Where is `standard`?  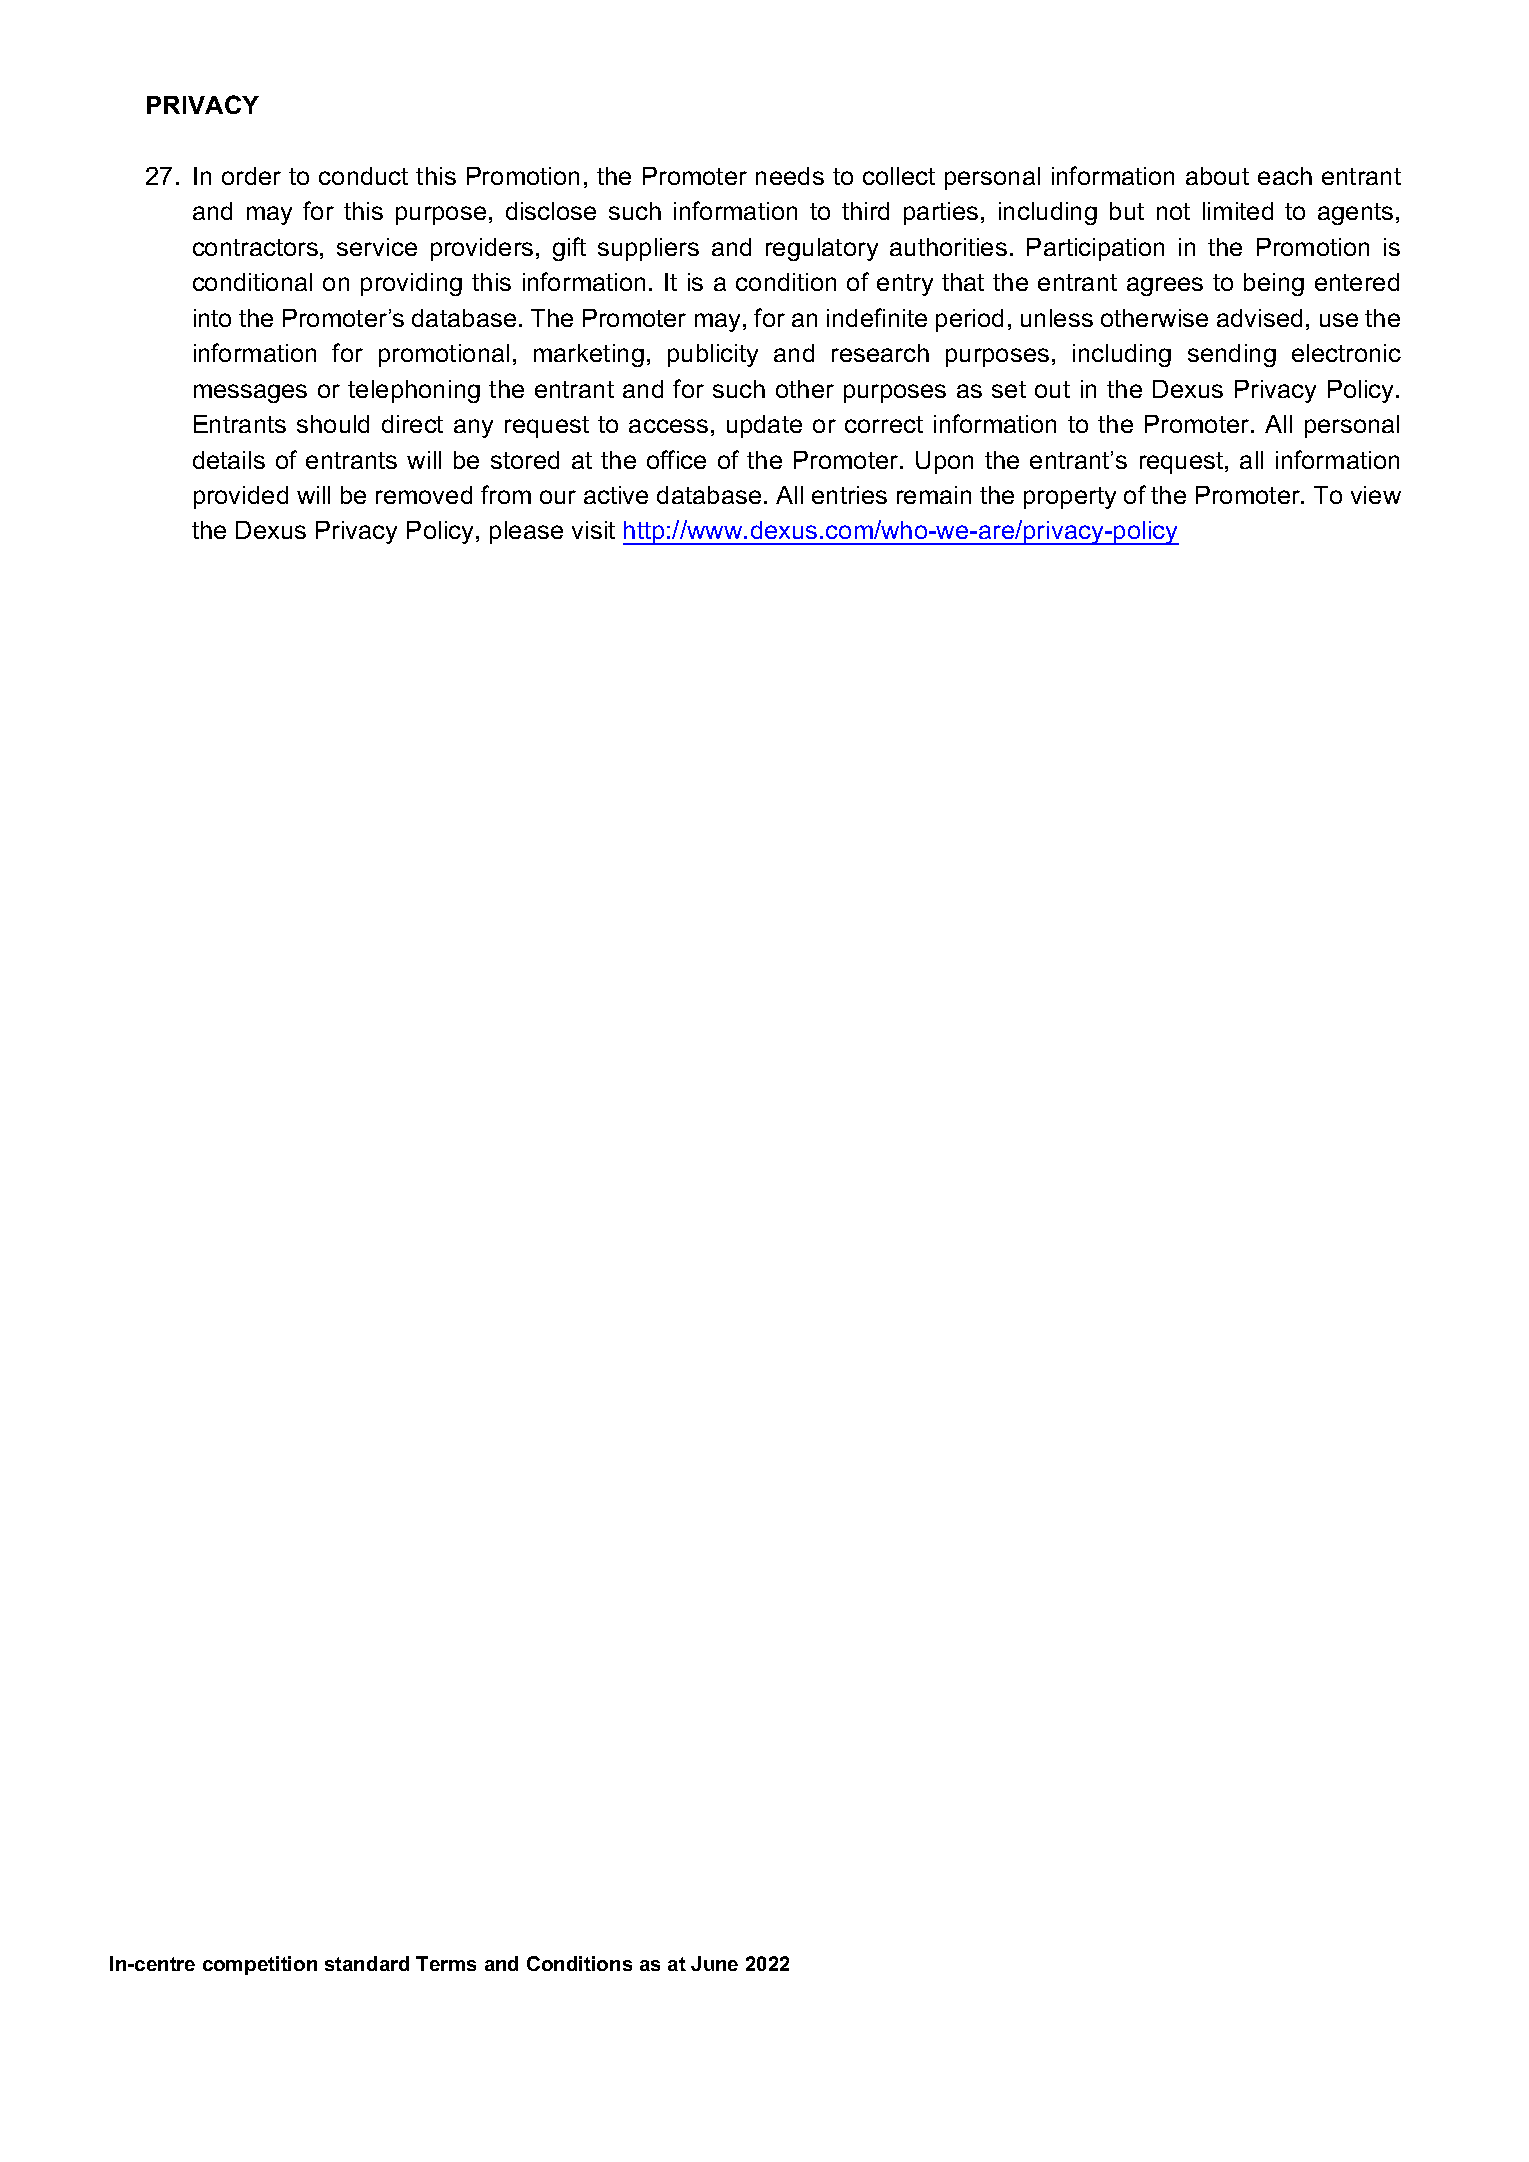
standard is located at coordinates (367, 1963).
